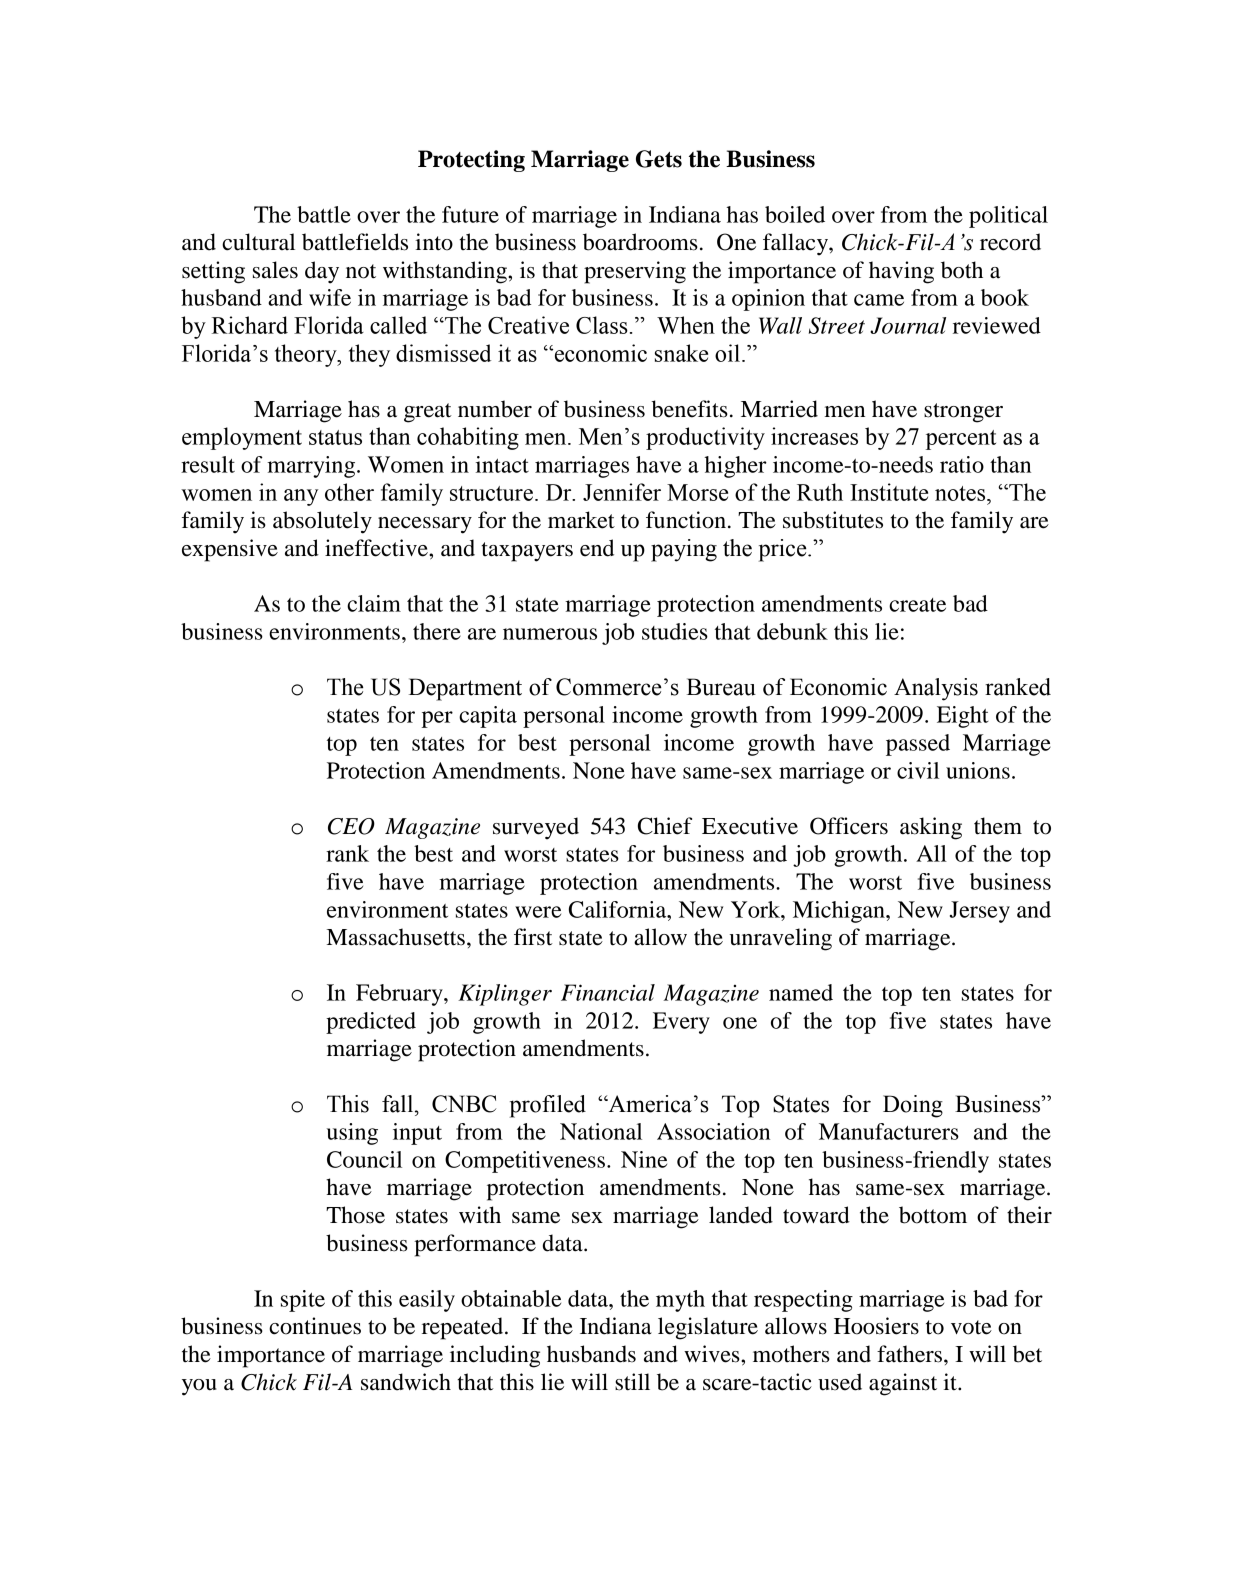  What do you see at coordinates (351, 826) in the image?
I see `CEO` at bounding box center [351, 826].
